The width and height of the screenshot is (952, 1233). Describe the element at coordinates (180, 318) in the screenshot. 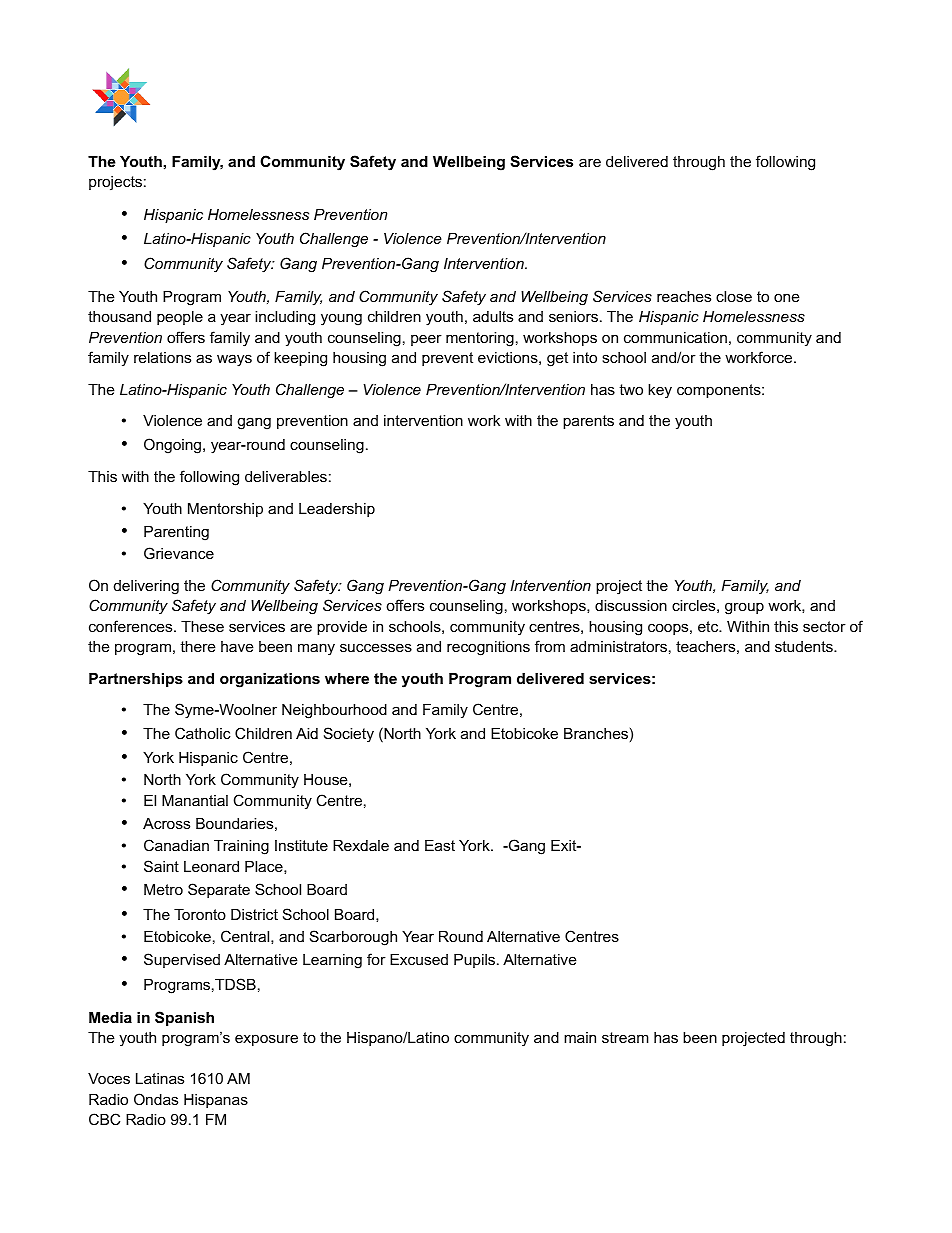

I see `people` at that location.
